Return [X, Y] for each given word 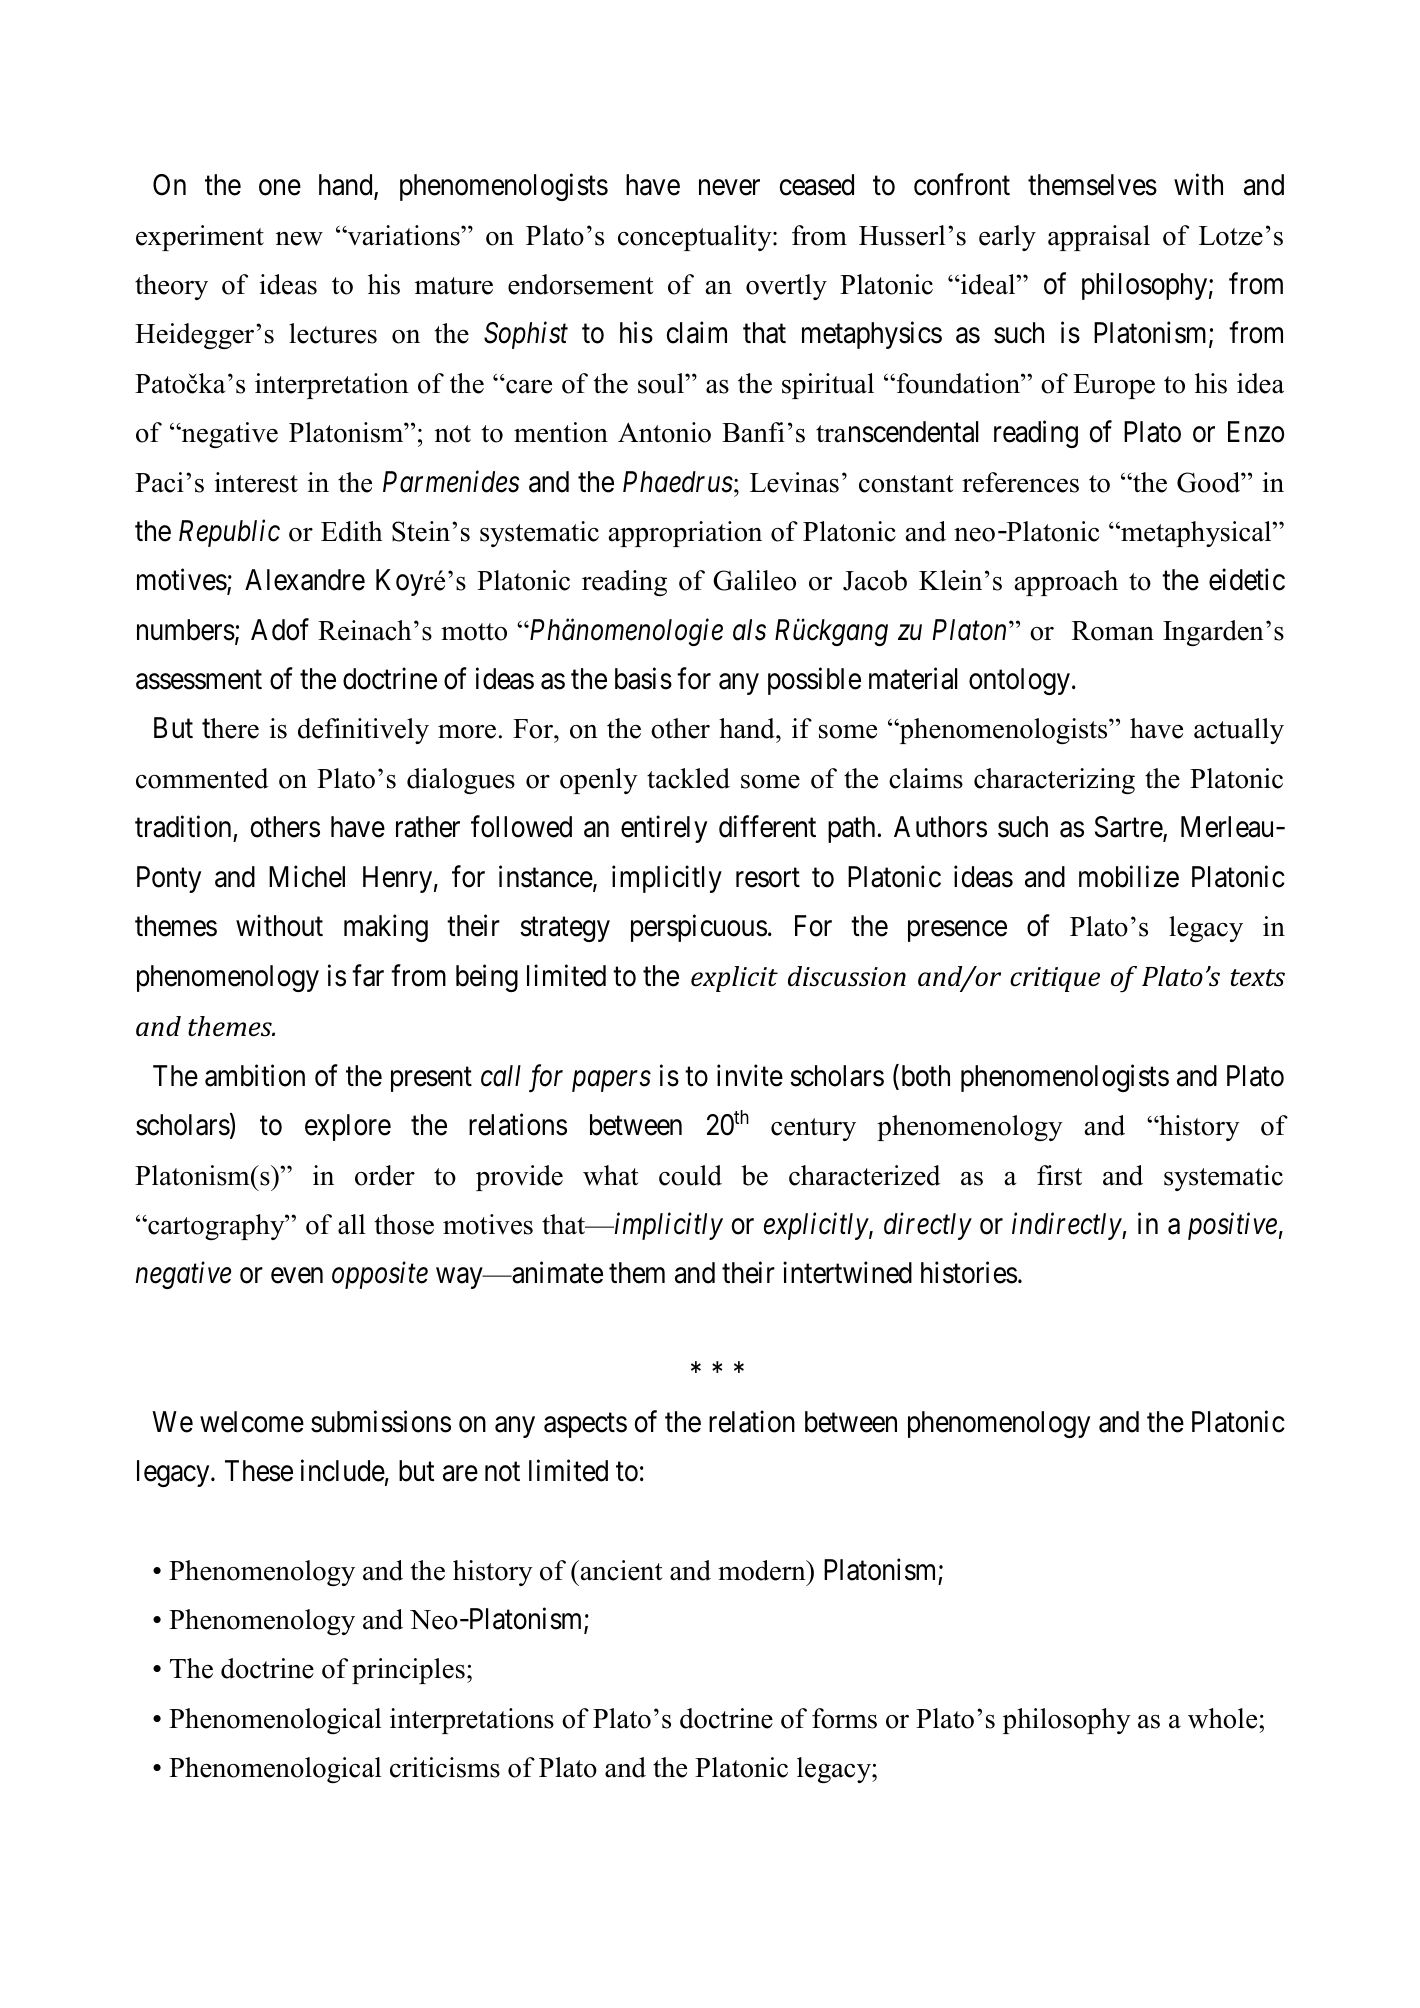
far [368, 975]
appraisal [1099, 238]
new [299, 239]
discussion [847, 976]
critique [1055, 979]
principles [408, 1671]
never [729, 188]
